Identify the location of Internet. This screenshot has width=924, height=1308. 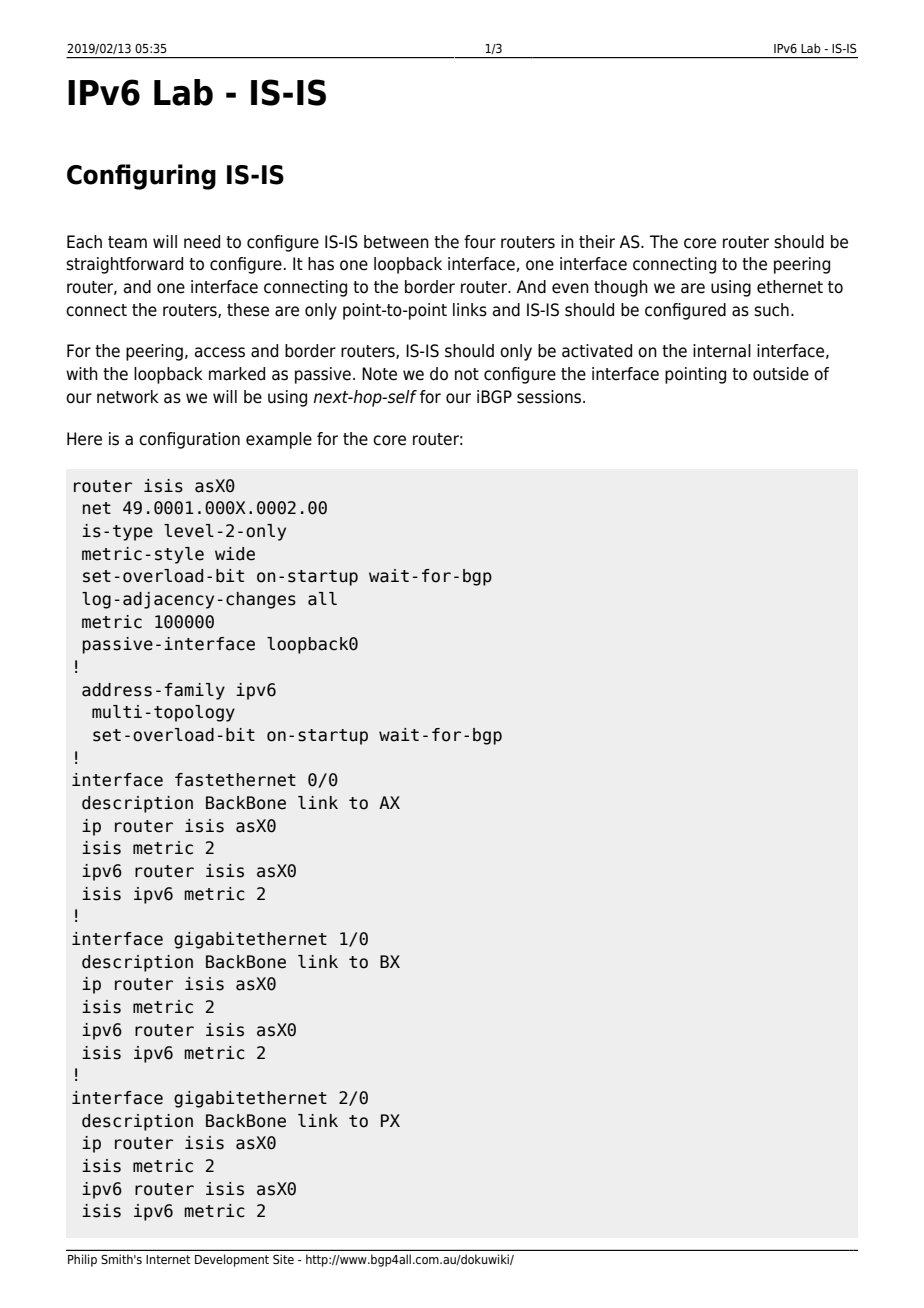
(168, 1259).
